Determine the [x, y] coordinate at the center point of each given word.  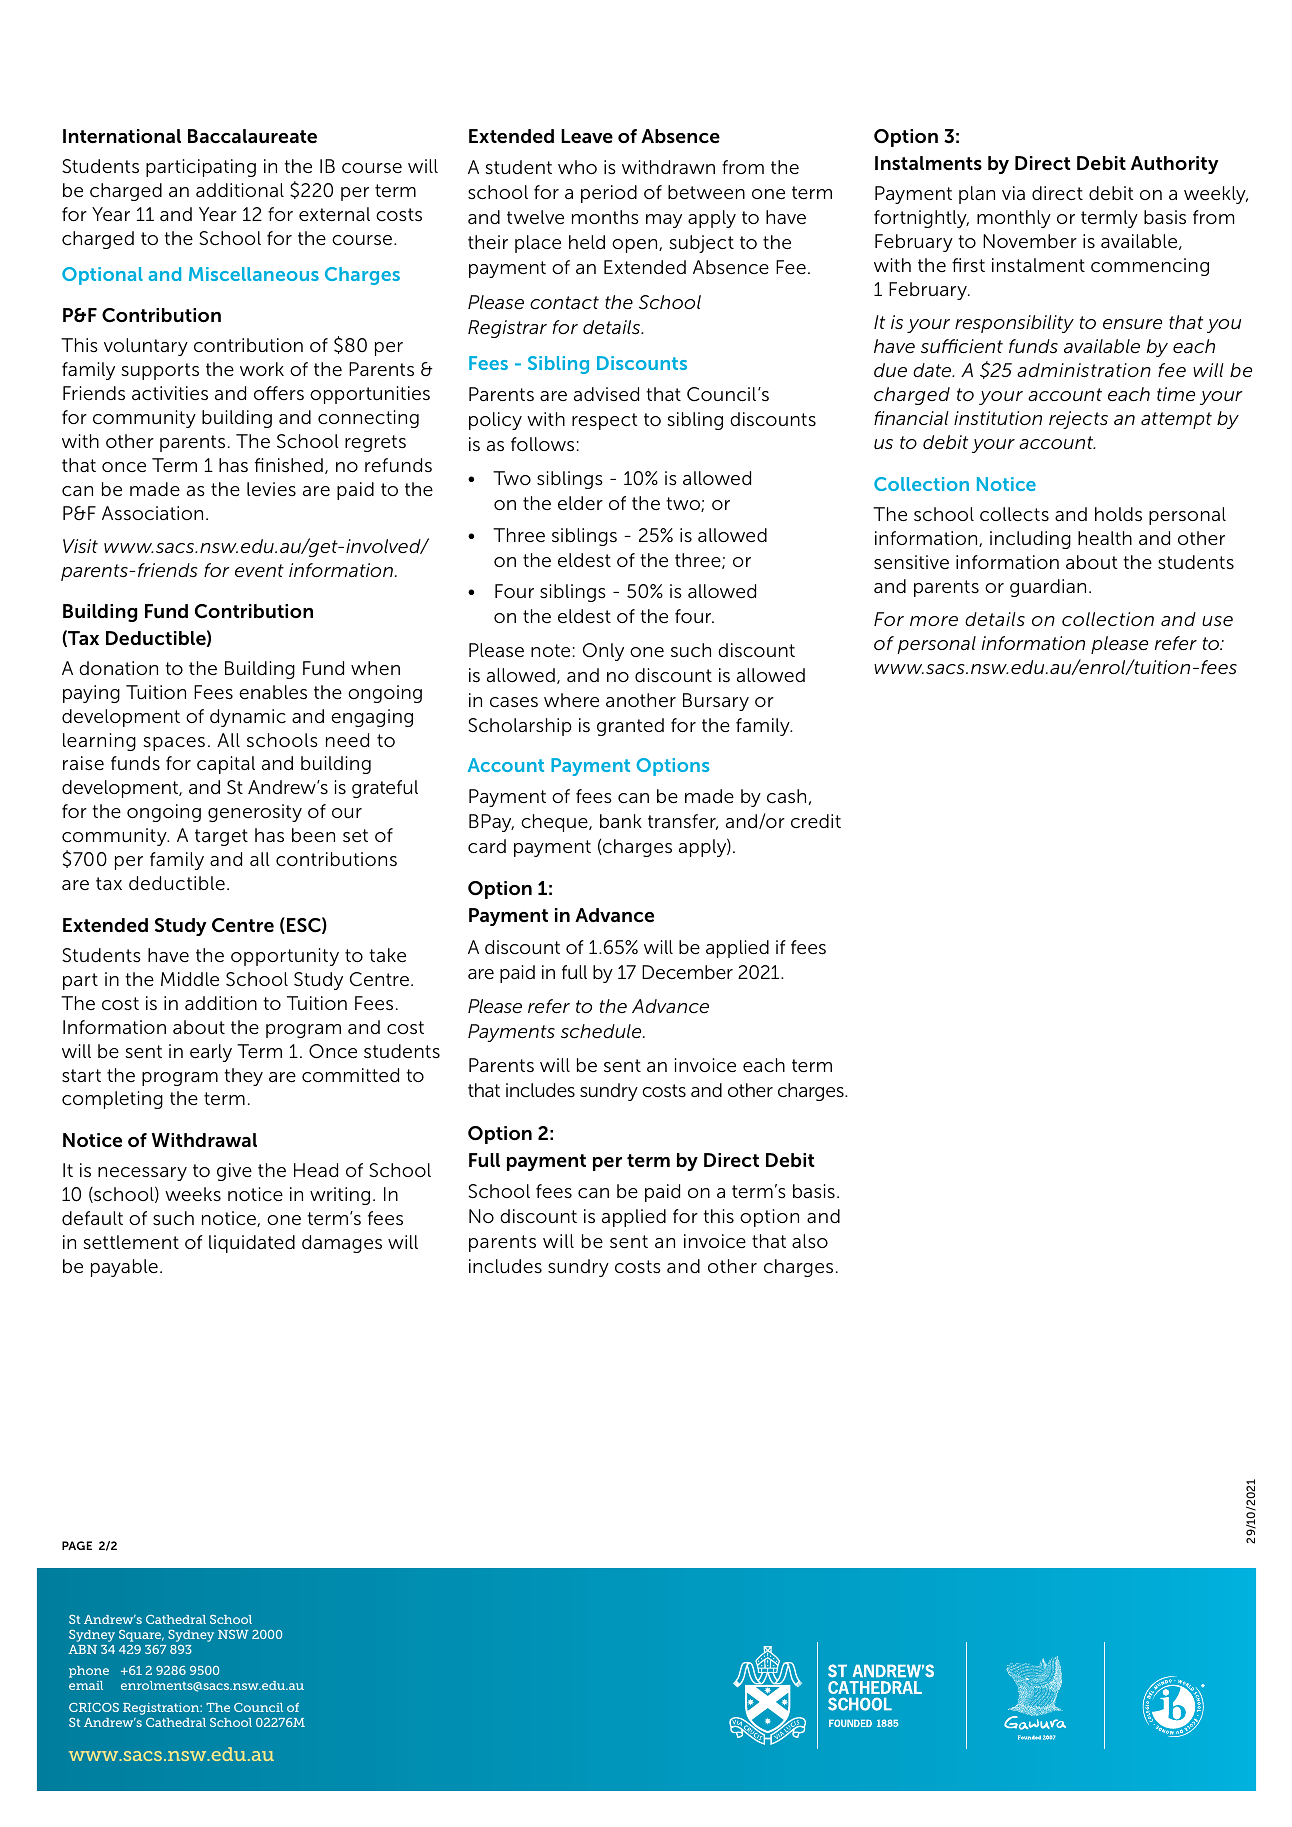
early [211, 1053]
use [1217, 621]
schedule [602, 1031]
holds [1118, 514]
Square [141, 1636]
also [810, 1241]
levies [271, 489]
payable [124, 1268]
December [687, 972]
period [609, 194]
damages [342, 1244]
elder [580, 503]
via [1013, 193]
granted [630, 727]
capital [226, 765]
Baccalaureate [252, 136]
